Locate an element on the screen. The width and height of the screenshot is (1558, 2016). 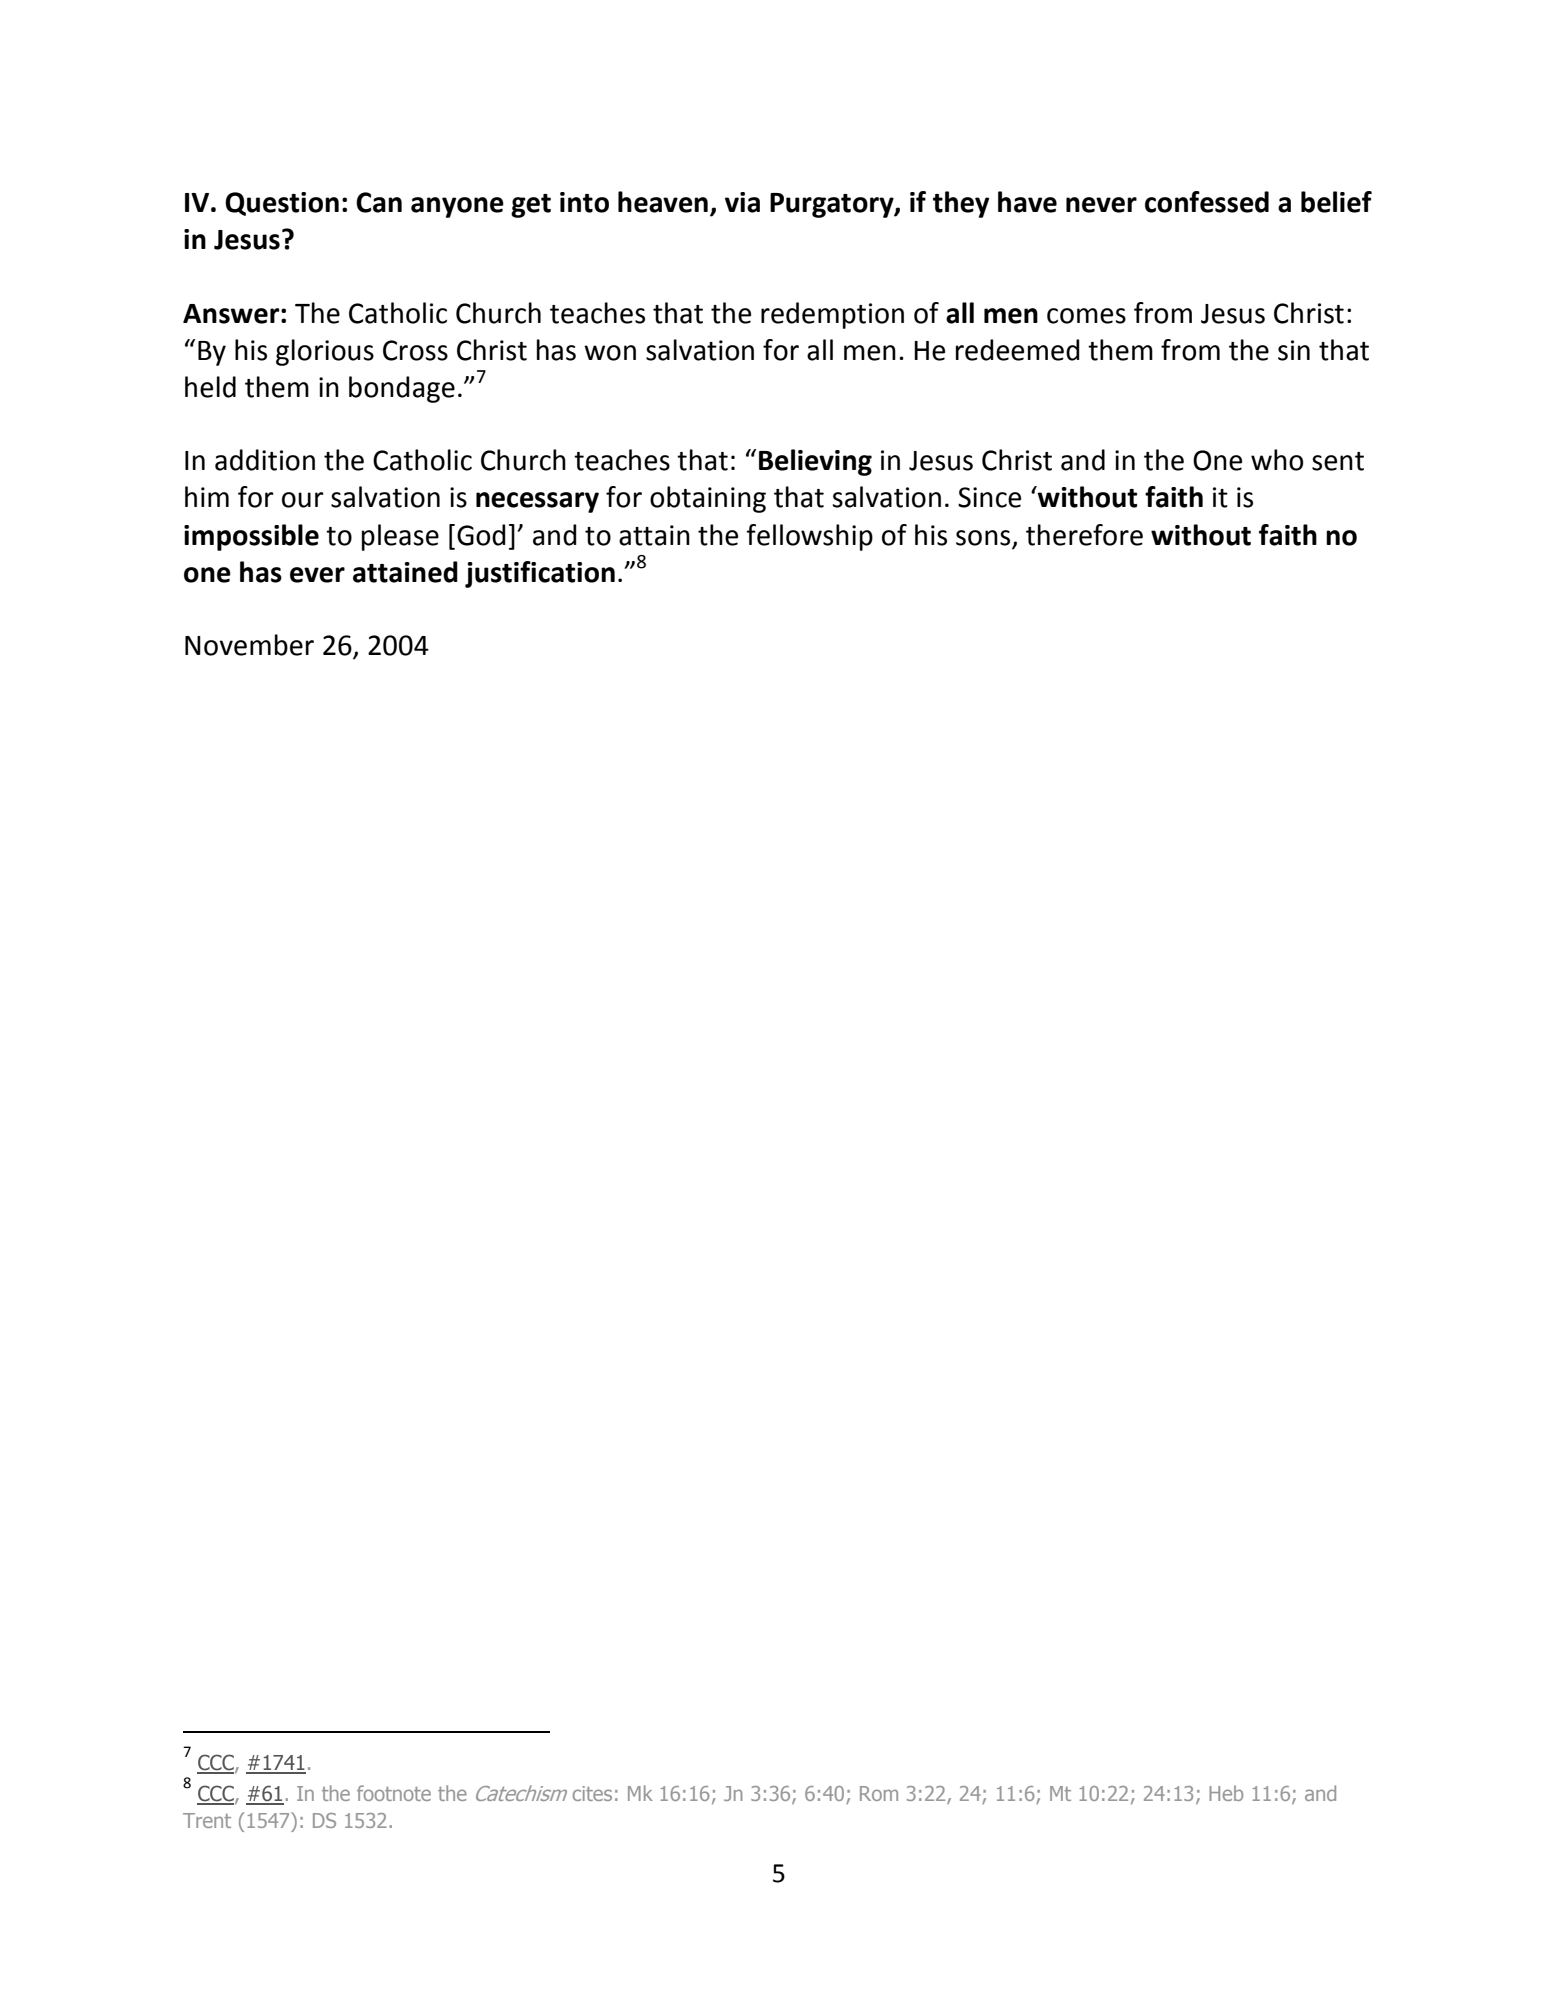
sons is located at coordinates (983, 538).
